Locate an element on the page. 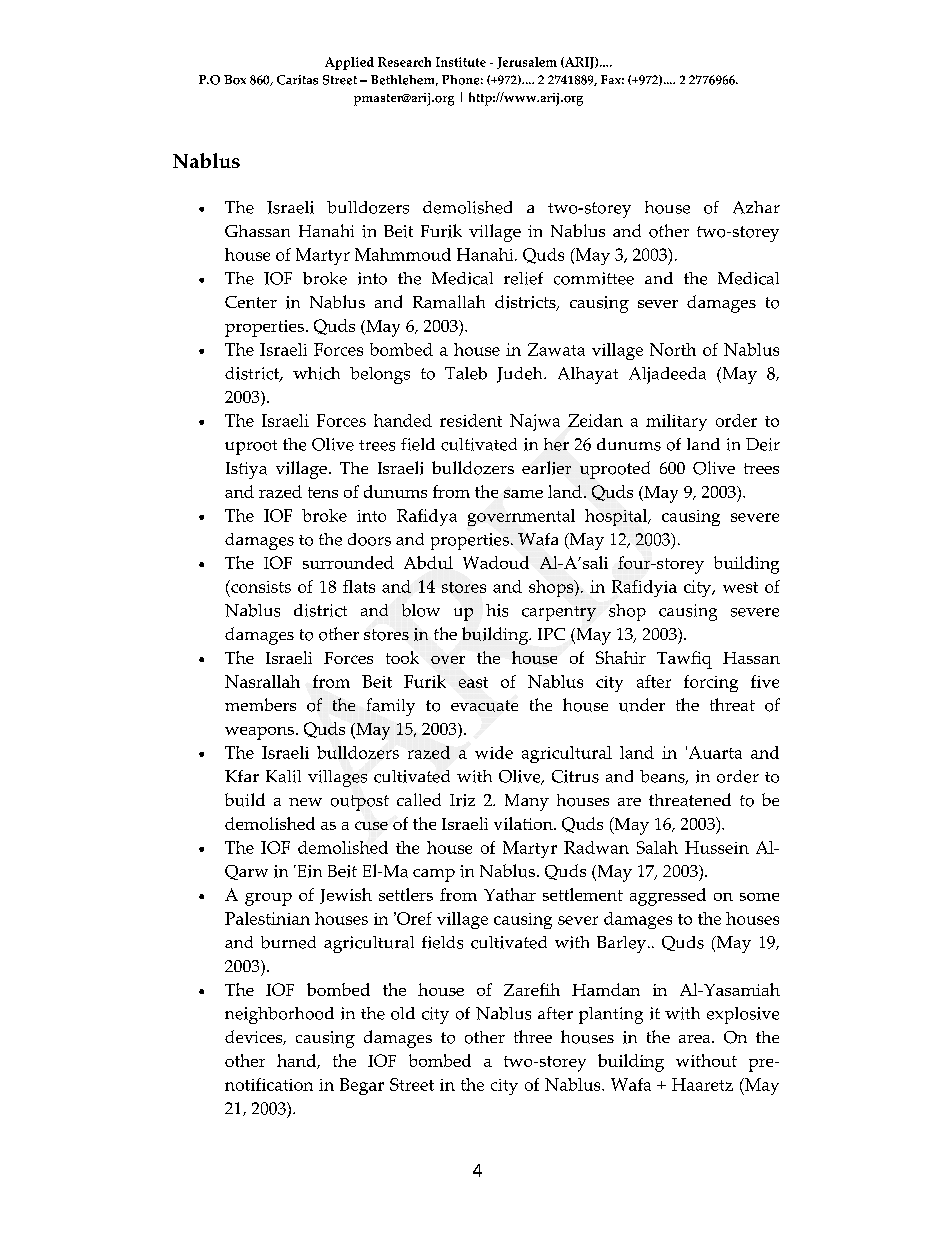 This page has height=1233, width=952. consists is located at coordinates (260, 586).
